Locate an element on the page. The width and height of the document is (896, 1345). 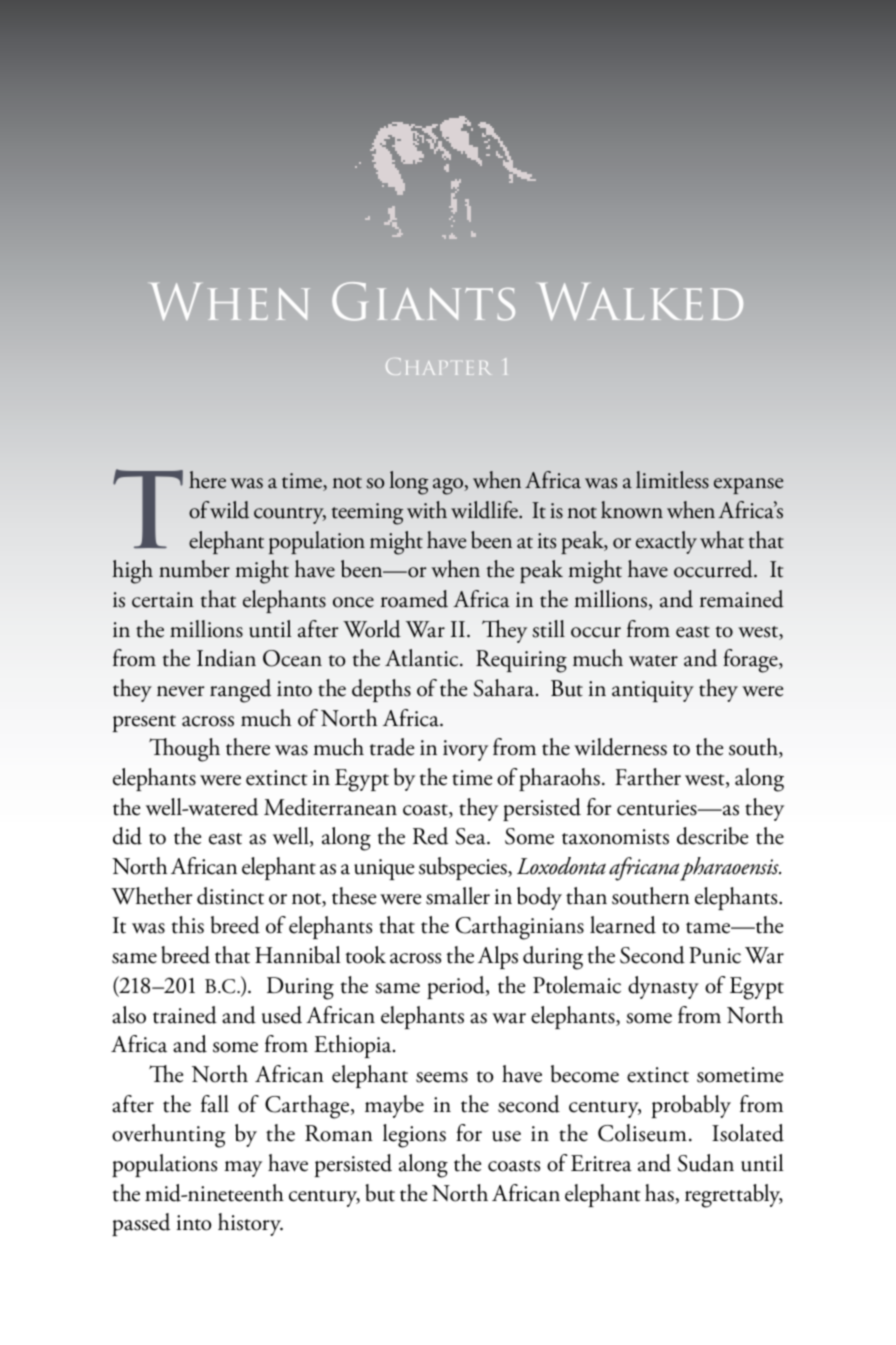
this is located at coordinates (187, 925).
